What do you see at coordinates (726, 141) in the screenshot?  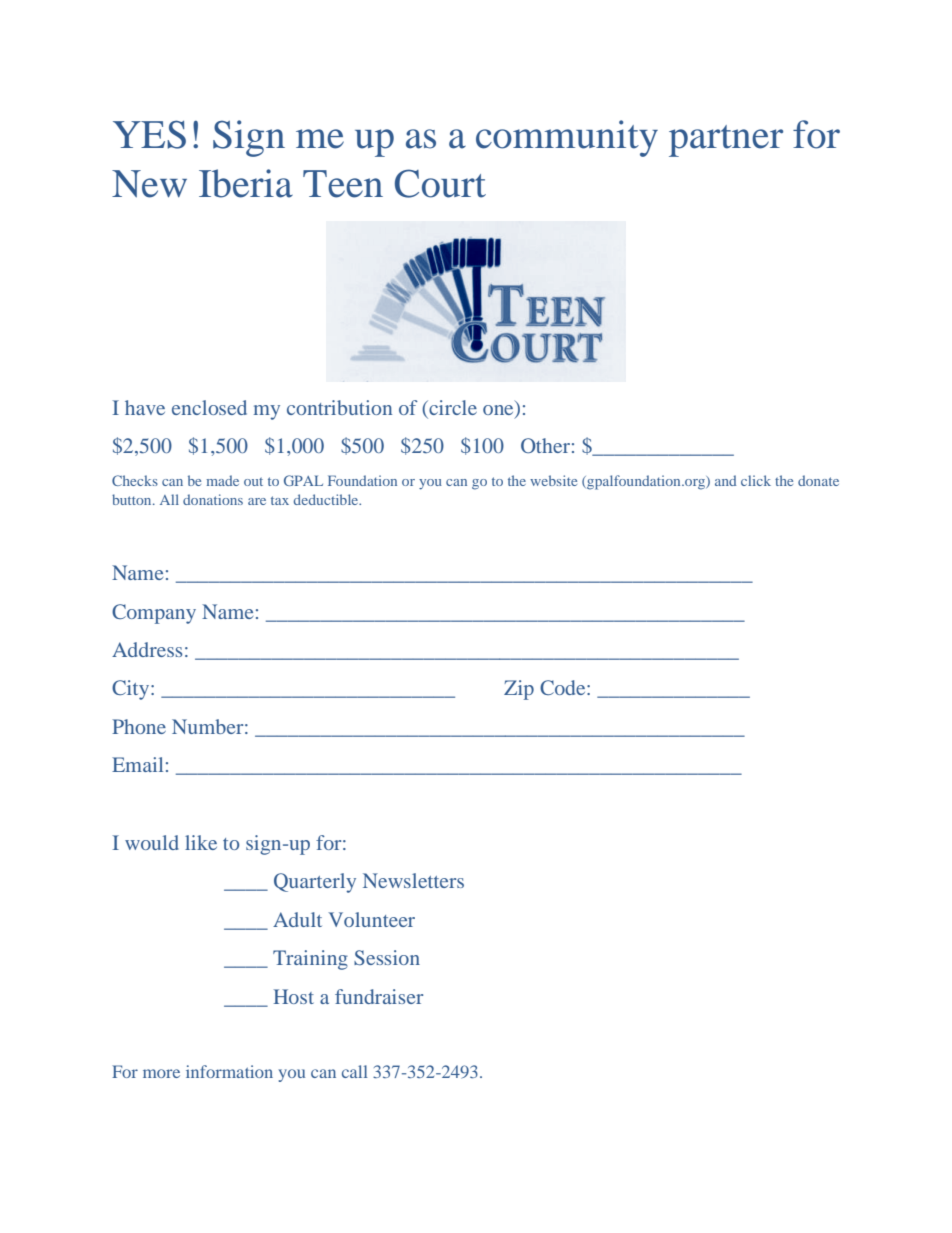 I see `partner` at bounding box center [726, 141].
